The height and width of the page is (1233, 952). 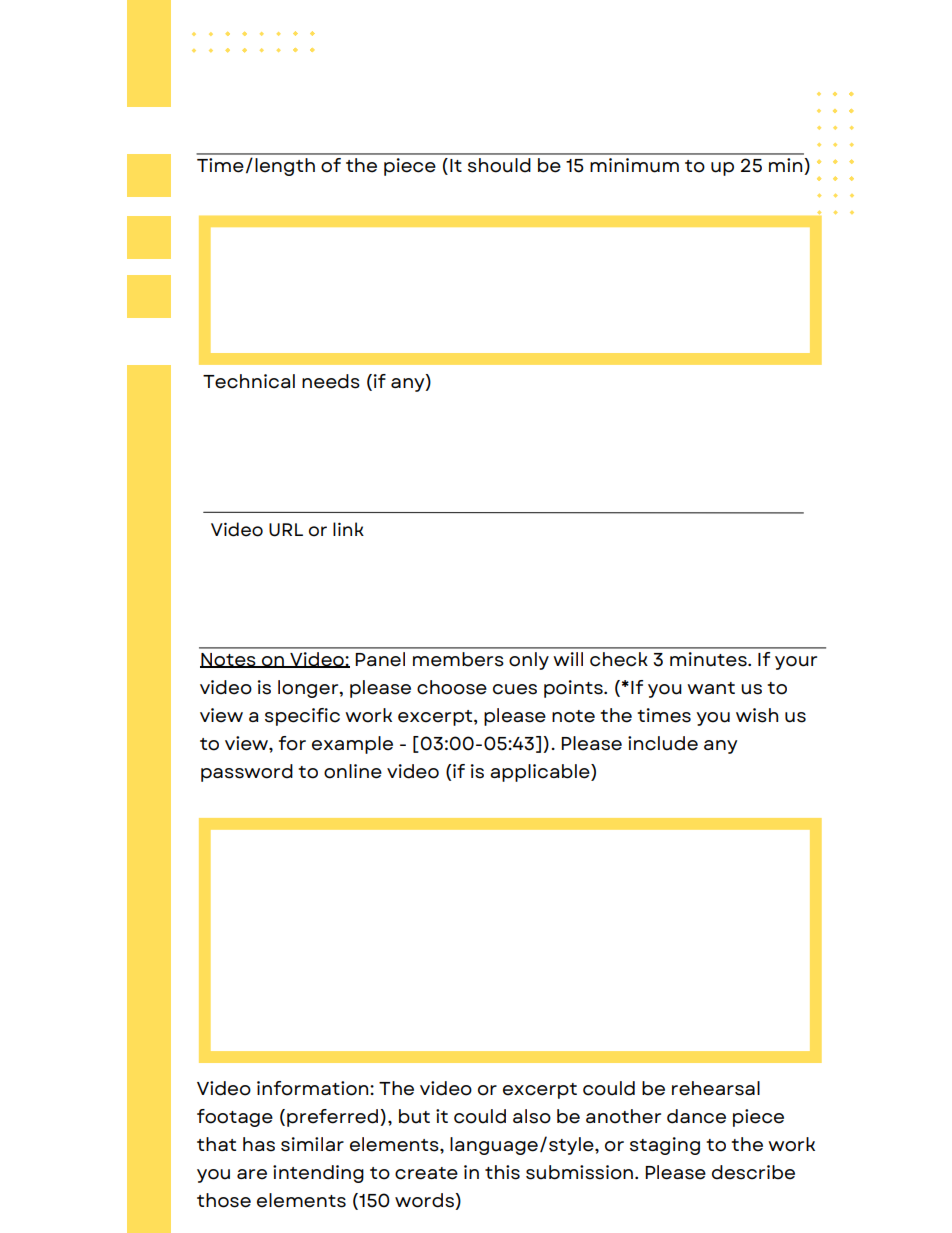 I want to click on intending, so click(x=318, y=1174).
